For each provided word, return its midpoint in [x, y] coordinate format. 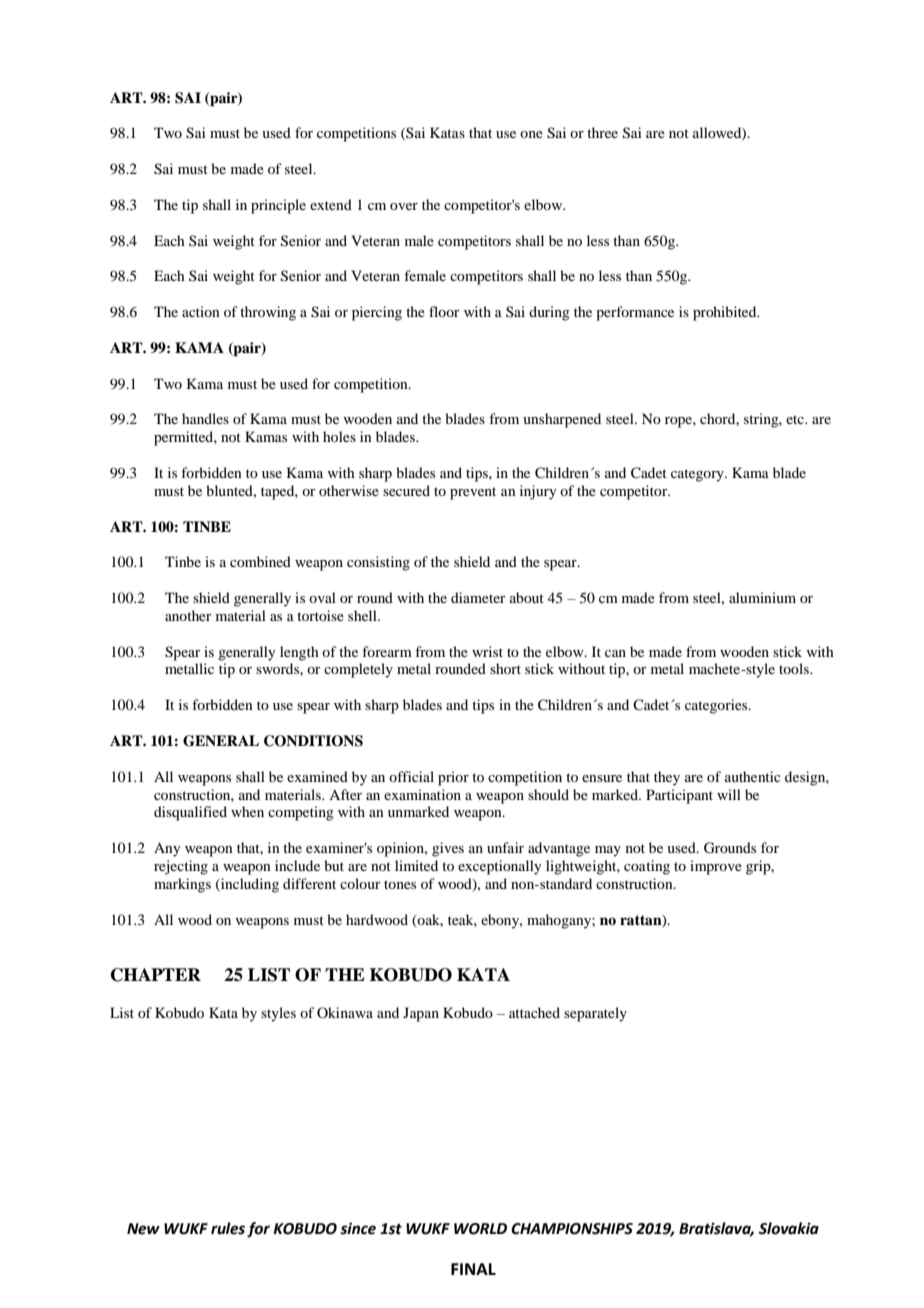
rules [228, 1228]
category [698, 475]
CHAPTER [156, 975]
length [299, 653]
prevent [473, 493]
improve [716, 867]
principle [278, 206]
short [505, 668]
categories [717, 706]
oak [430, 920]
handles [205, 418]
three [602, 132]
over [404, 206]
